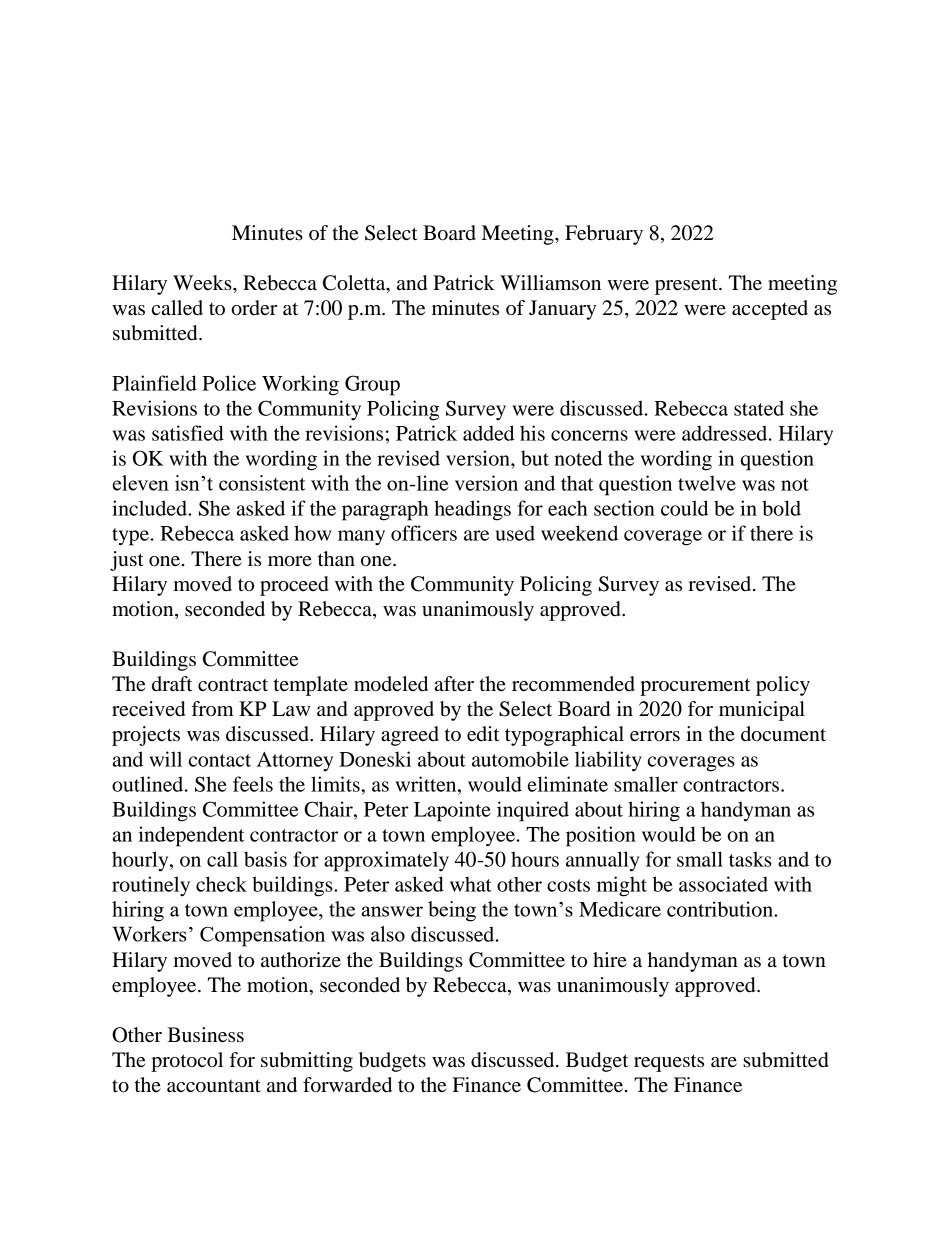  Describe the element at coordinates (723, 884) in the document. I see `associated` at that location.
